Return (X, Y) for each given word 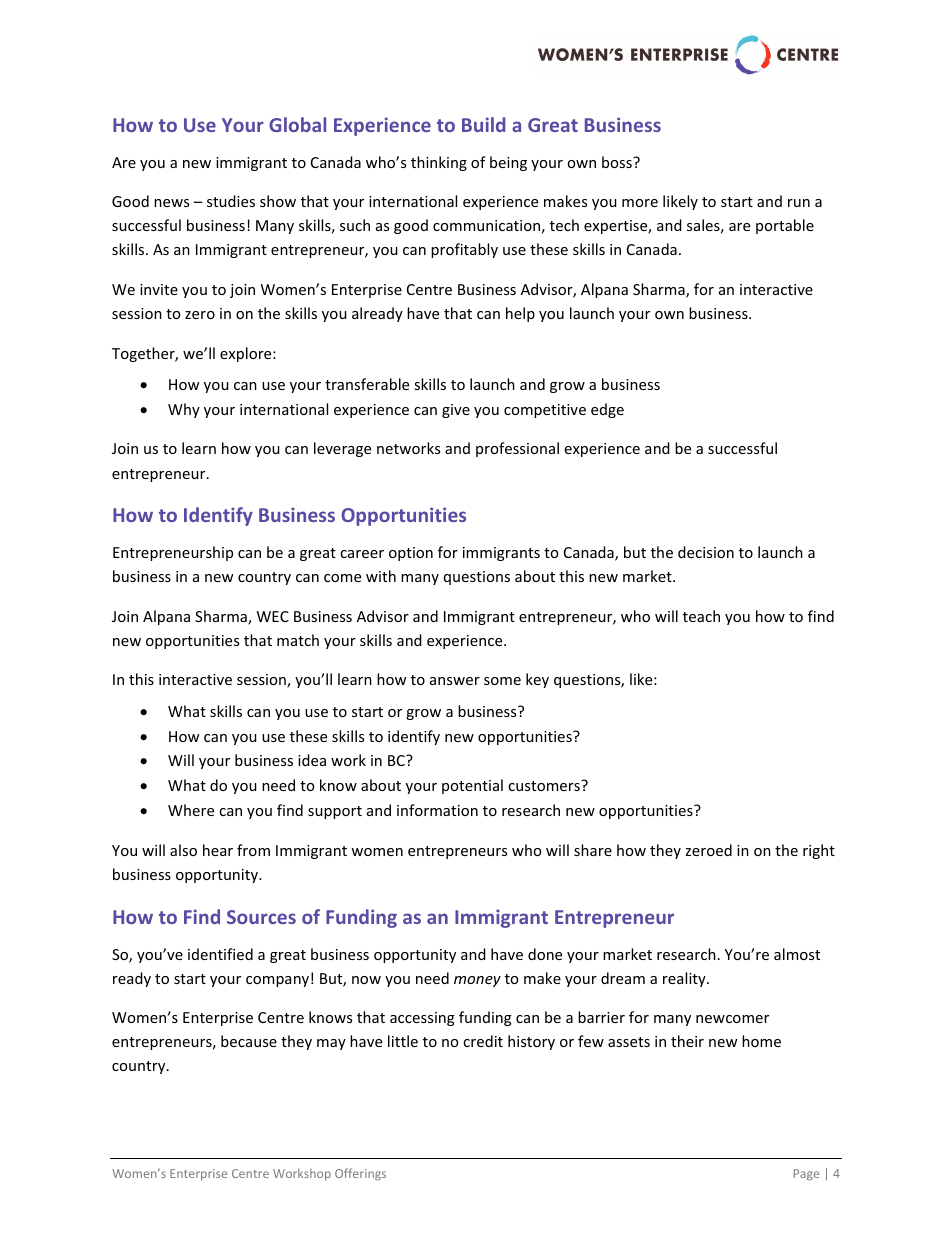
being (508, 163)
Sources (261, 917)
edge (607, 410)
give (456, 411)
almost (797, 954)
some (502, 681)
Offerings (360, 1174)
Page (806, 1175)
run (799, 203)
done (545, 954)
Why (184, 410)
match (298, 640)
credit (483, 1041)
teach (701, 616)
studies (231, 201)
